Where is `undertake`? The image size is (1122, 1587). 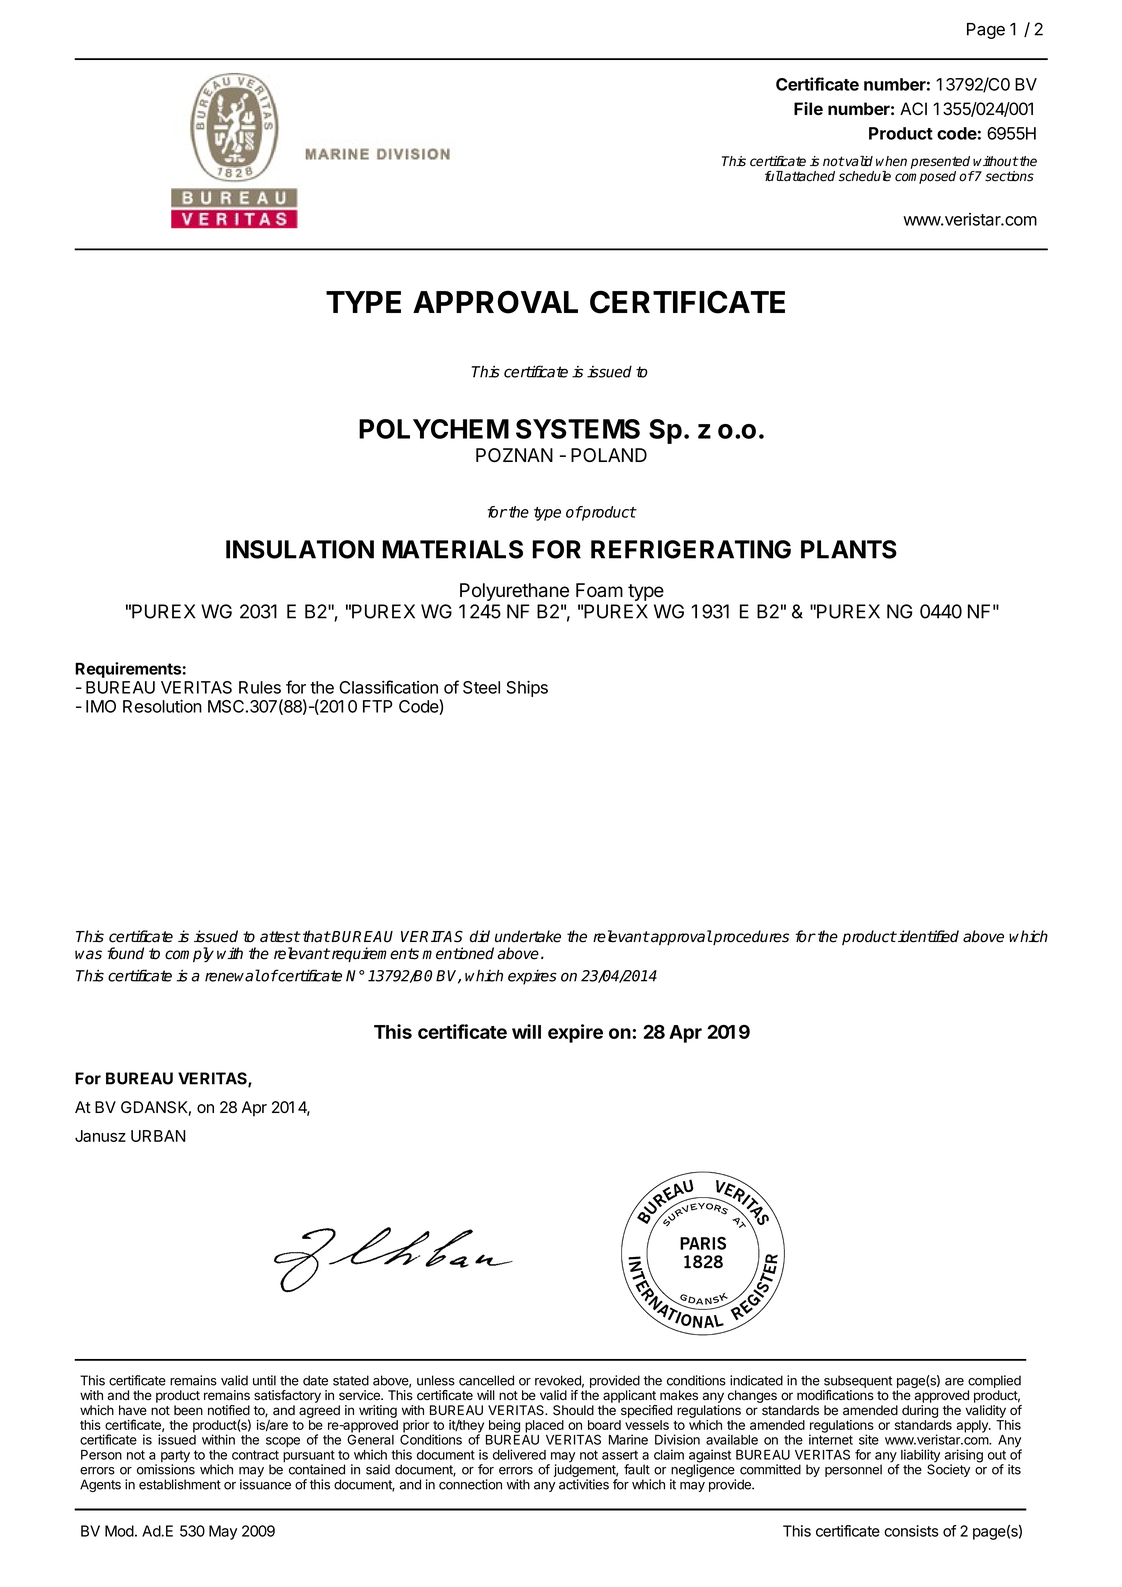 undertake is located at coordinates (528, 936).
